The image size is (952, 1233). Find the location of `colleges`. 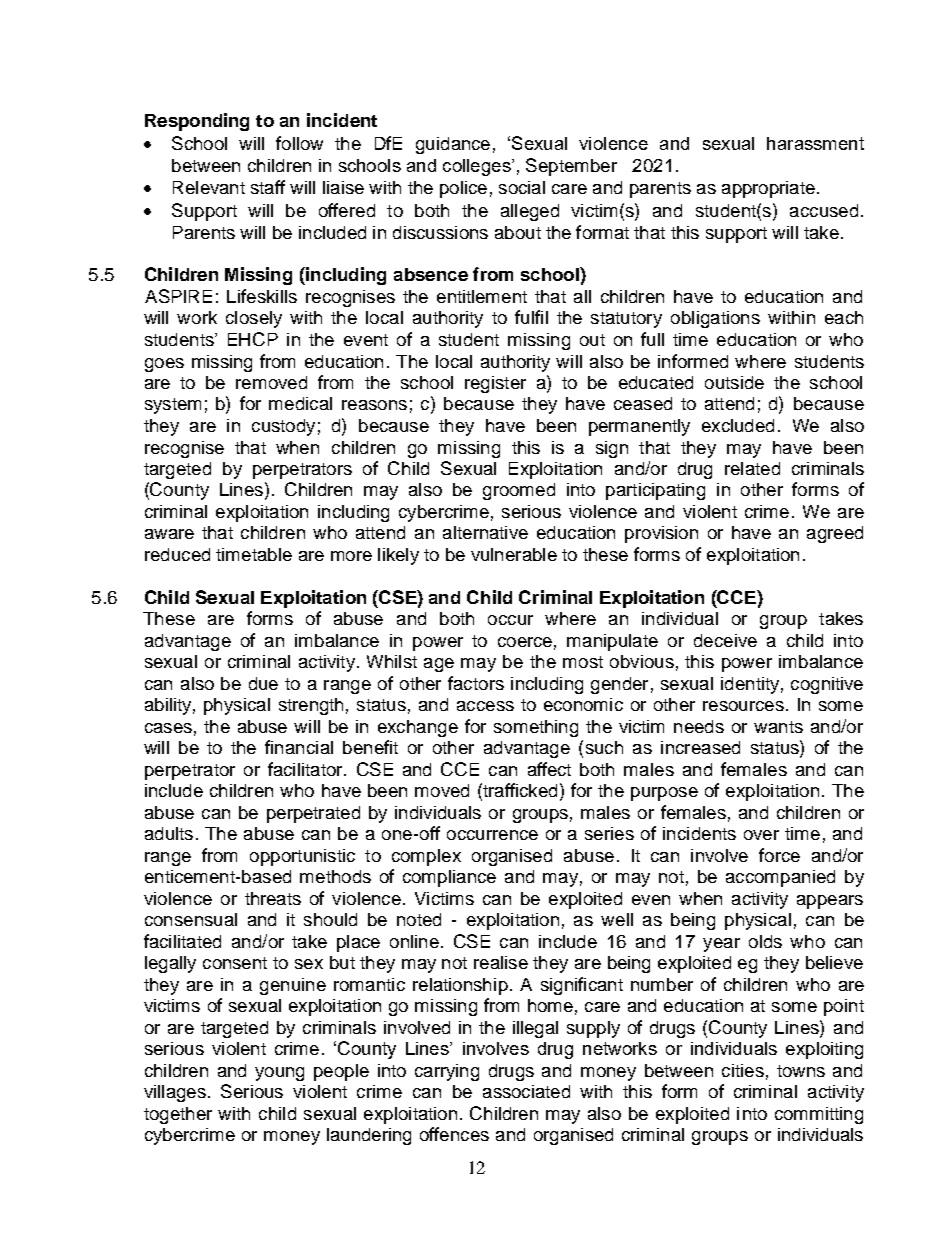

colleges is located at coordinates (478, 167).
